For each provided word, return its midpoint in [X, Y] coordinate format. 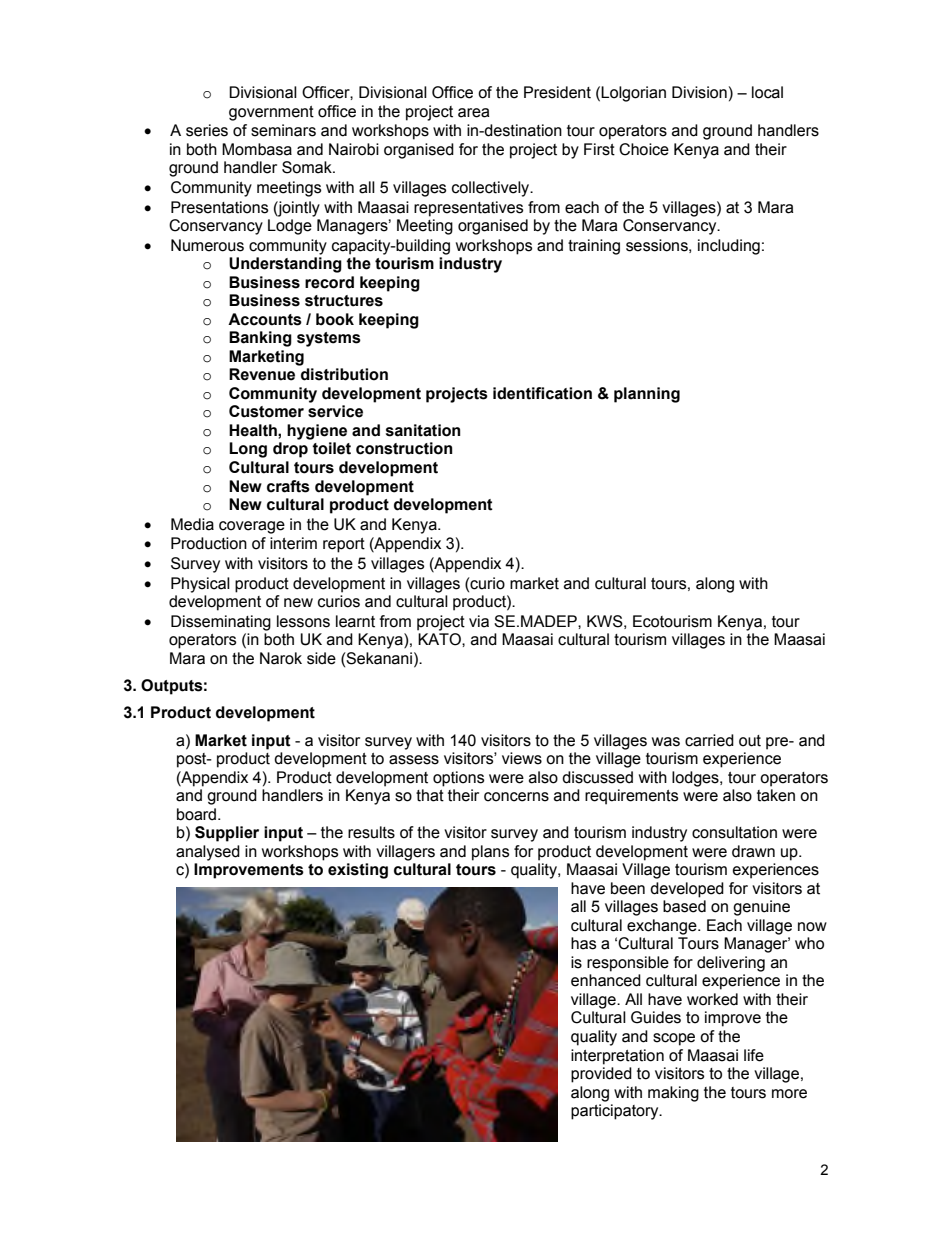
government [271, 113]
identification [542, 393]
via [479, 621]
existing [358, 871]
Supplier [227, 834]
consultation [734, 832]
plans [491, 853]
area [473, 113]
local [767, 92]
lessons [303, 621]
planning [647, 395]
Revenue [262, 374]
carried [709, 740]
